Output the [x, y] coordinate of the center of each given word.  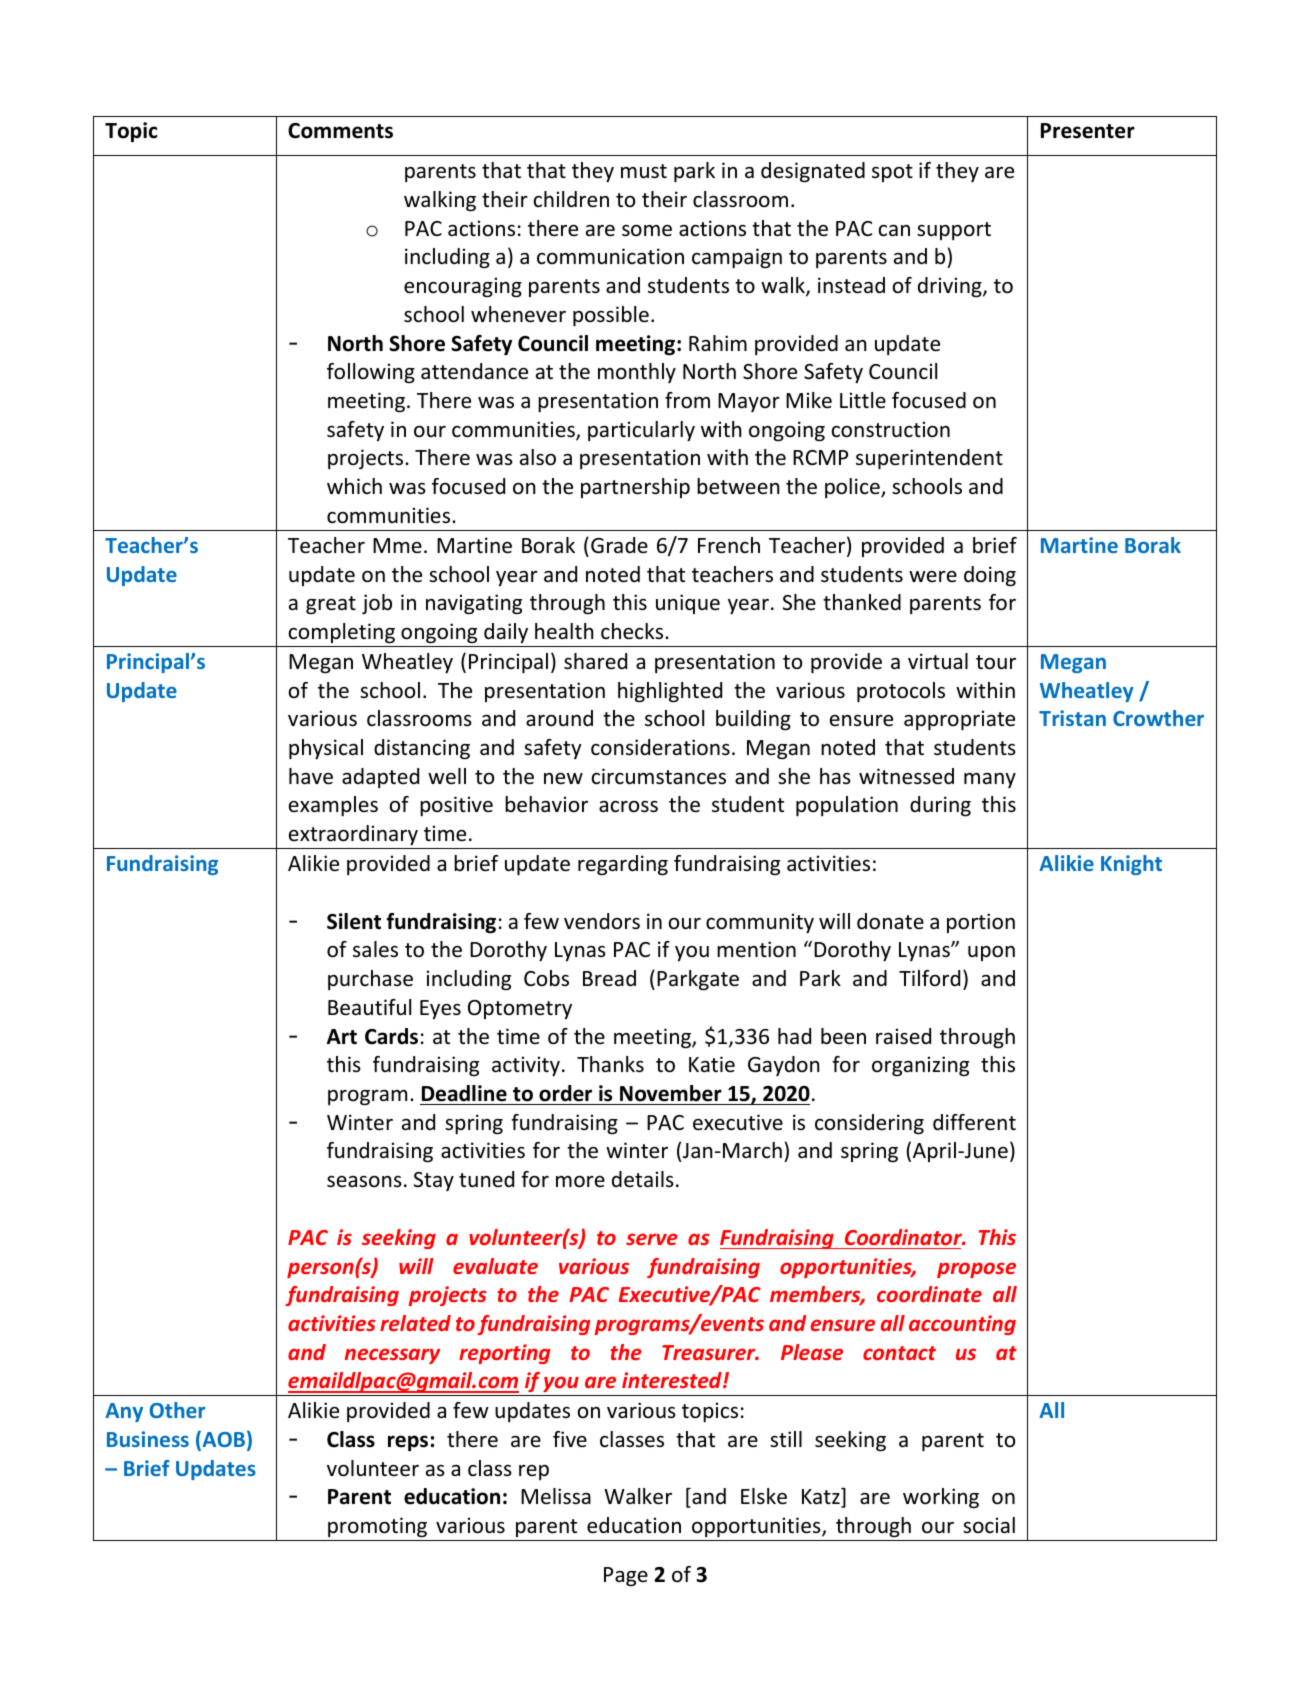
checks [633, 631]
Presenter [1088, 131]
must [644, 171]
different [974, 1122]
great [331, 605]
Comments [340, 131]
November [671, 1093]
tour [996, 662]
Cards [391, 1036]
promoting [377, 1527]
